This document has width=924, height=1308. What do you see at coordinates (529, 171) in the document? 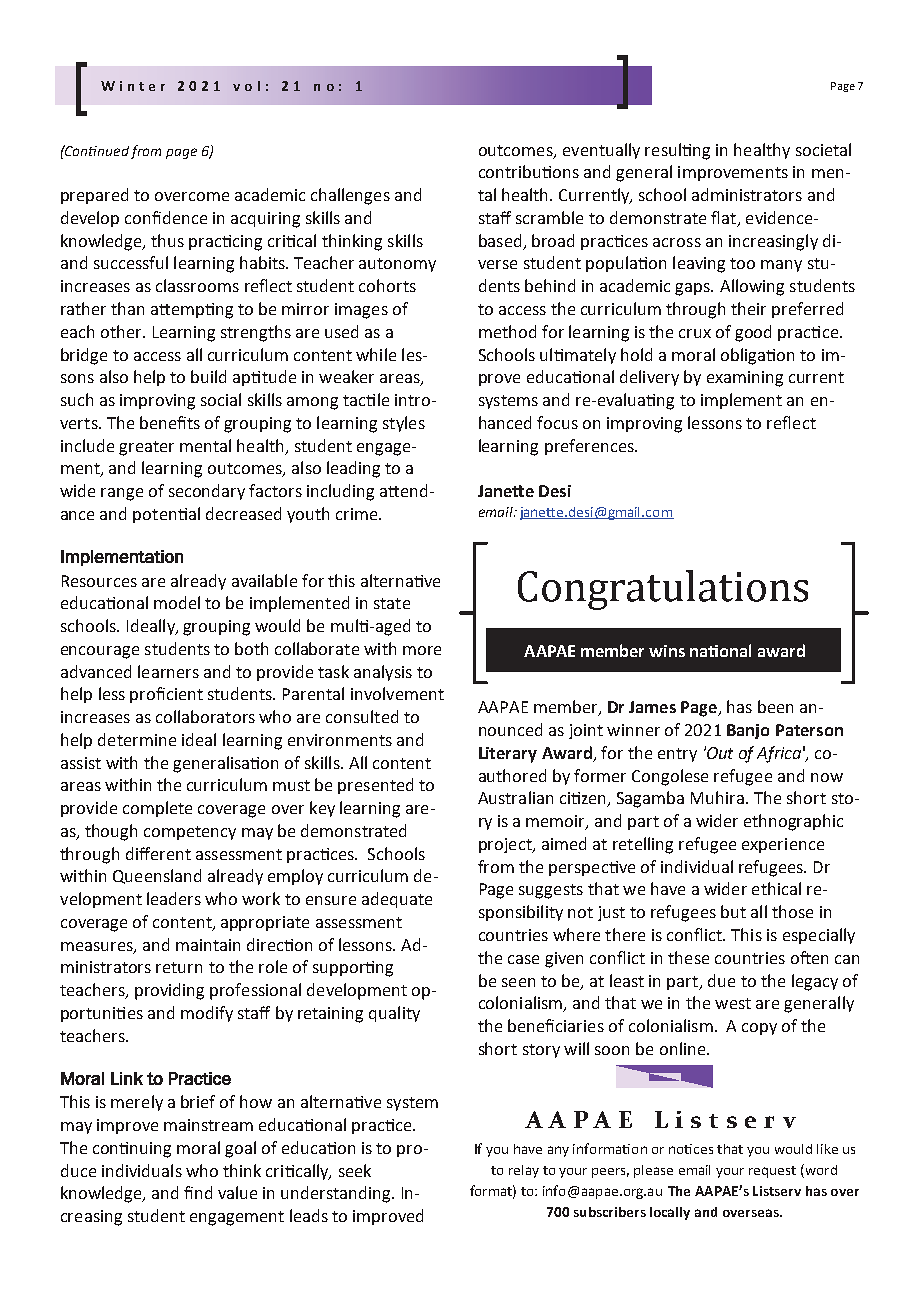
I see `contributions` at bounding box center [529, 171].
